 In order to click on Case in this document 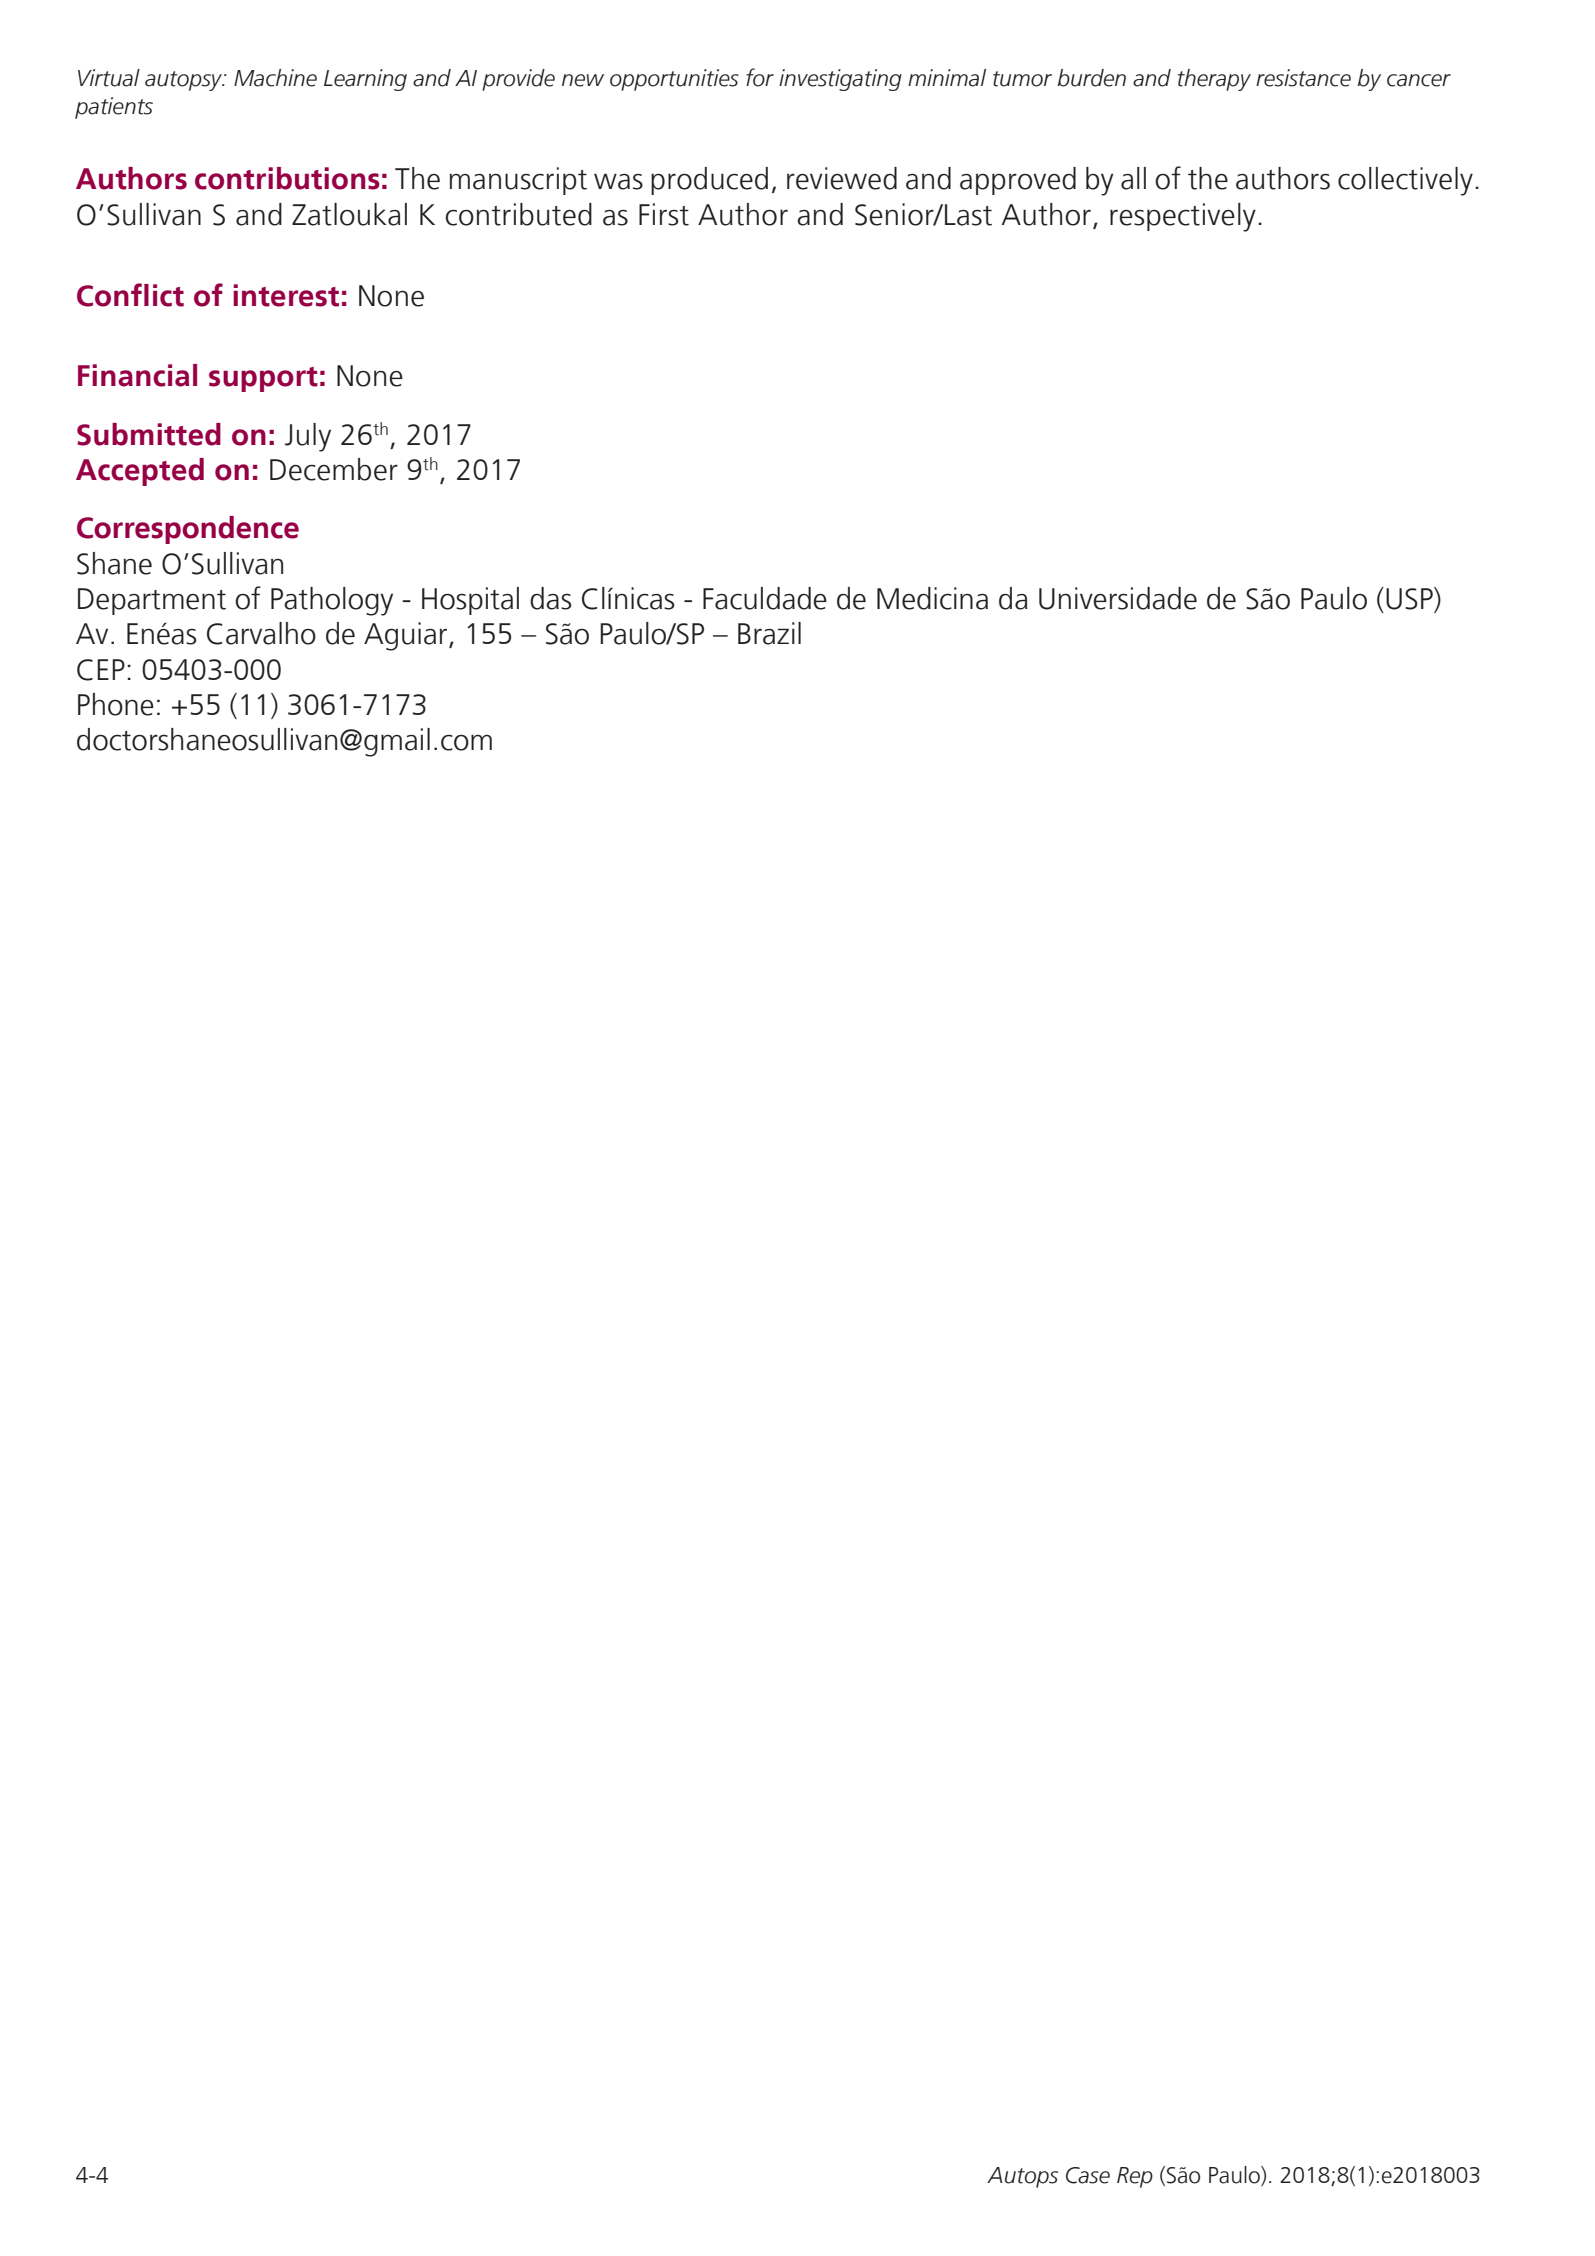, I will do `click(1088, 2175)`.
